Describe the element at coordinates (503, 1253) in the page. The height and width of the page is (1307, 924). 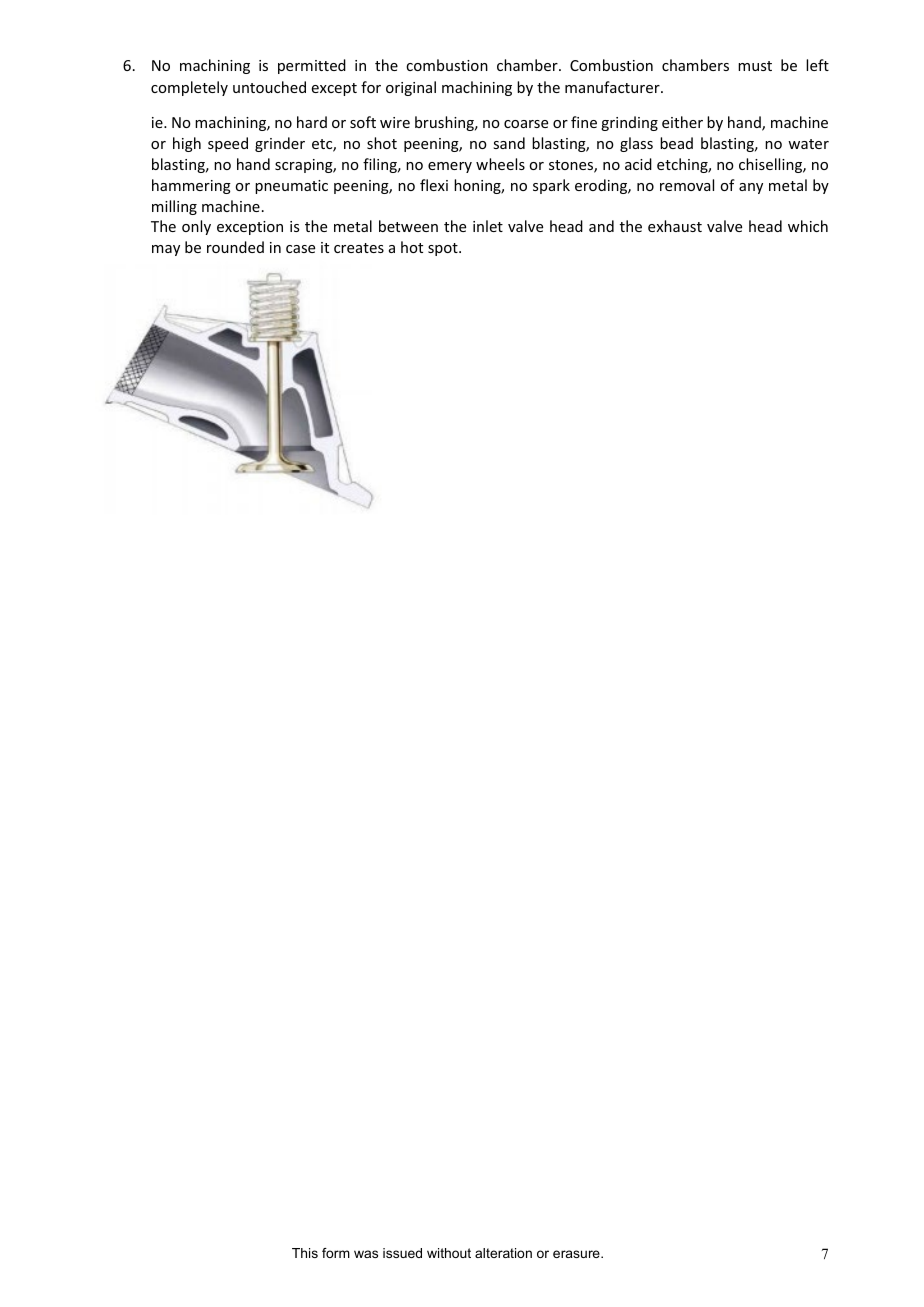
I see `alteration` at that location.
